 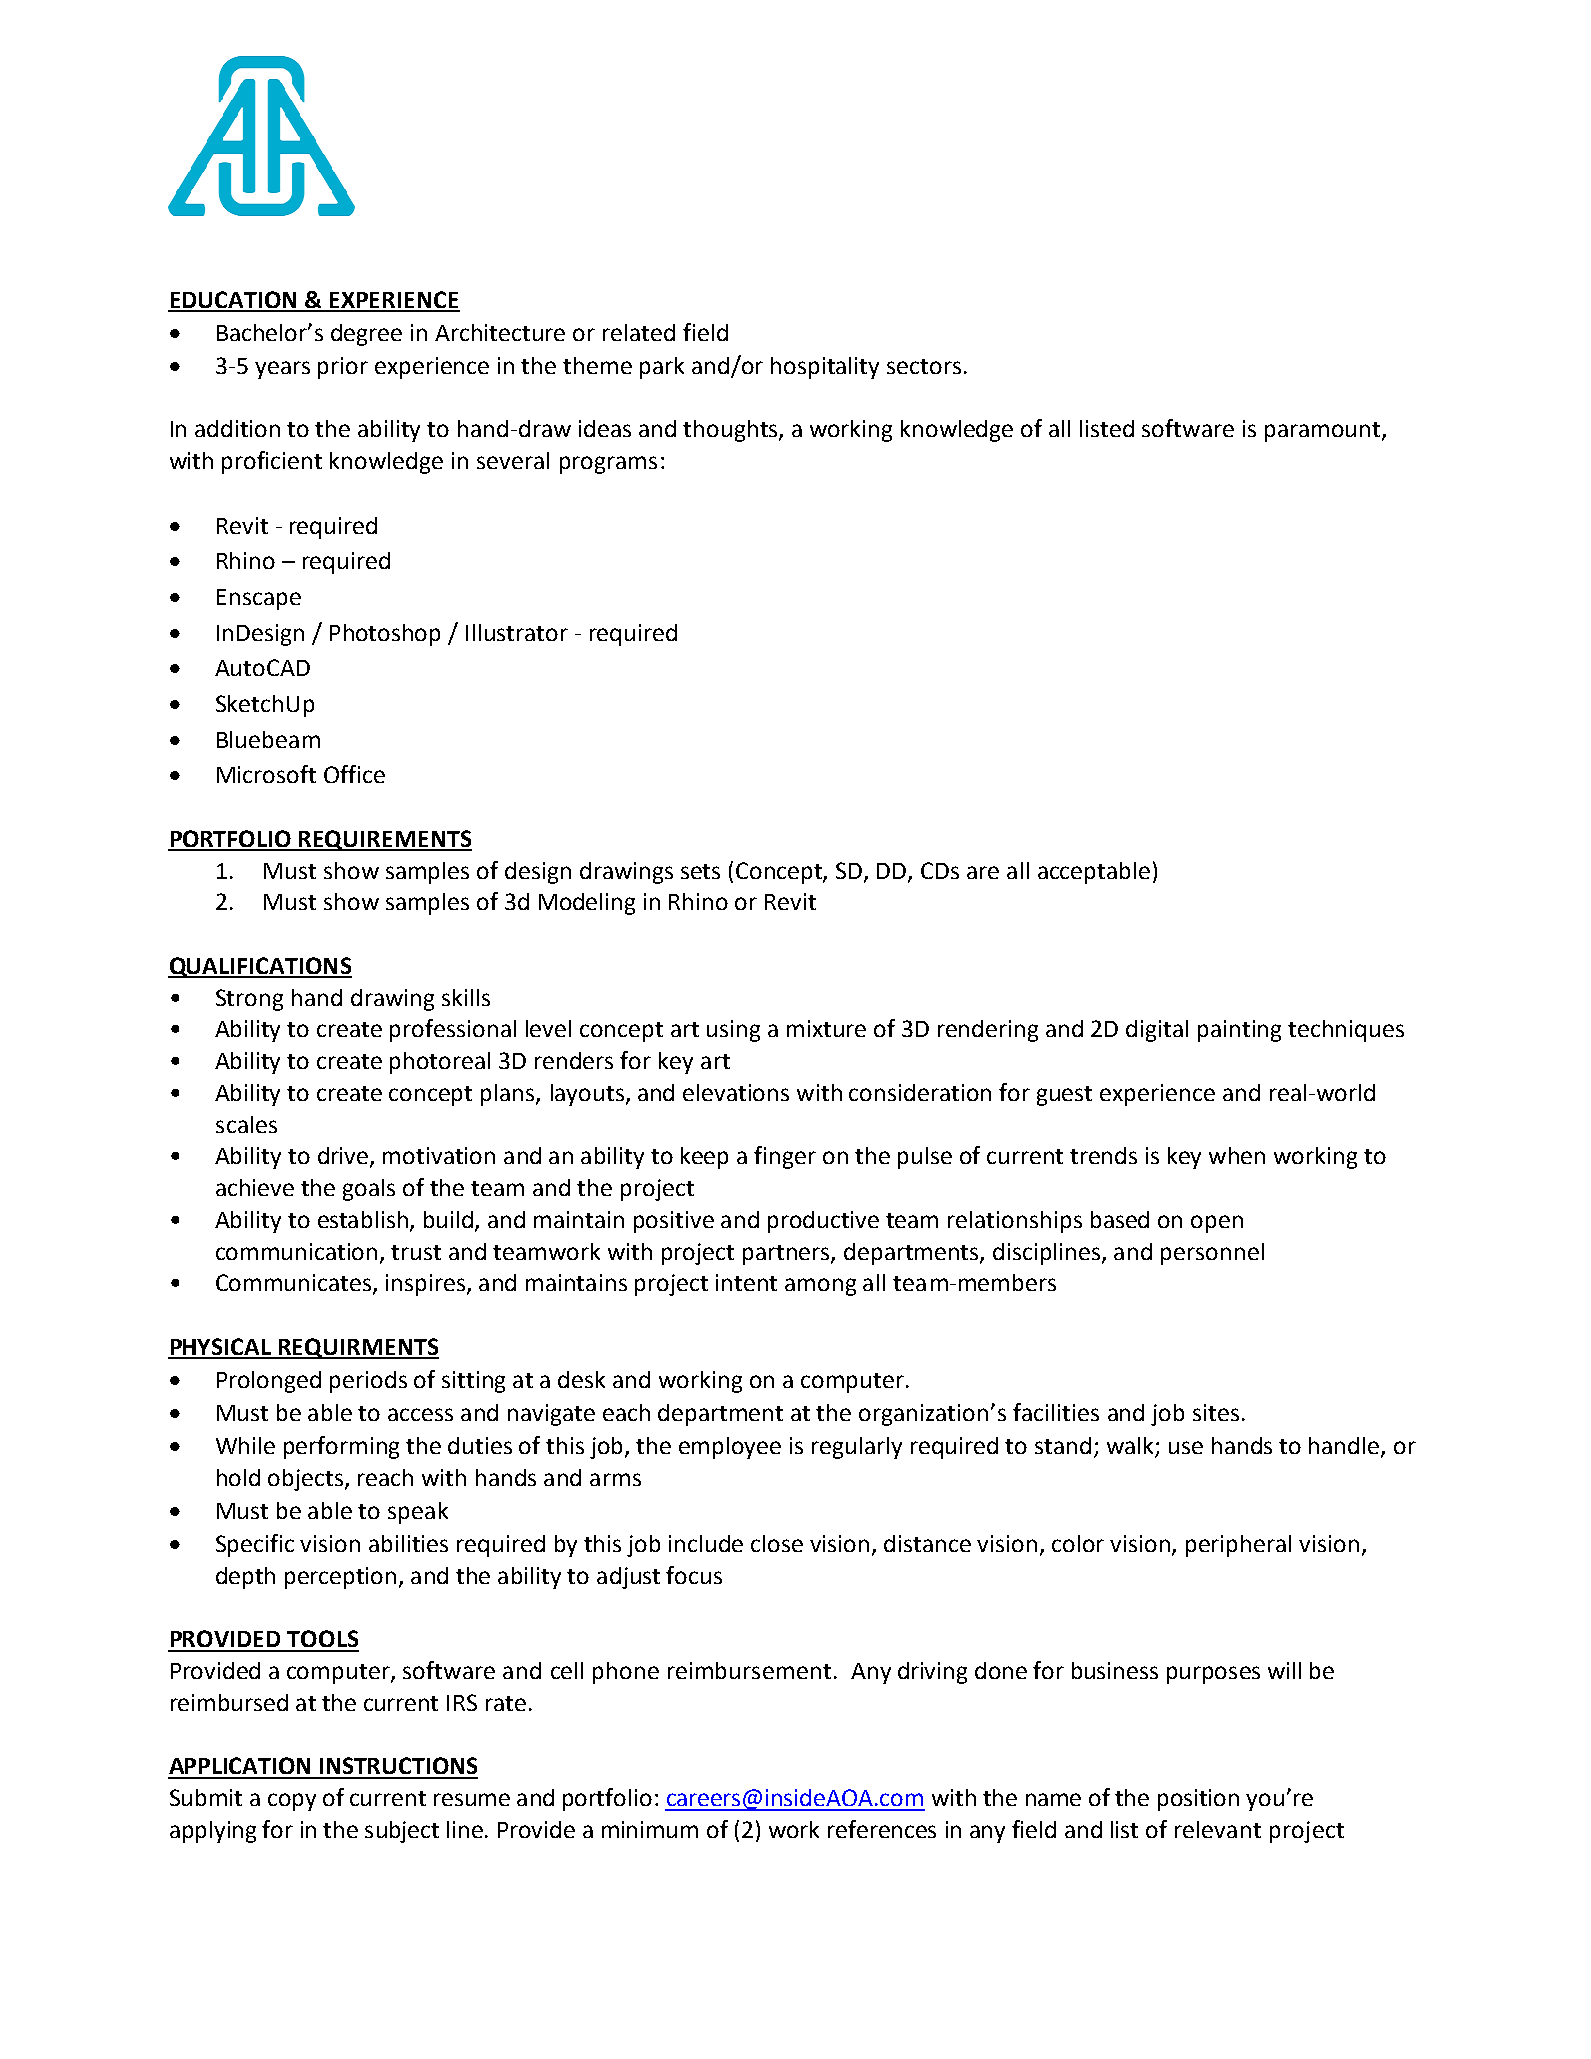 What do you see at coordinates (1212, 1254) in the document?
I see `personnel` at bounding box center [1212, 1254].
